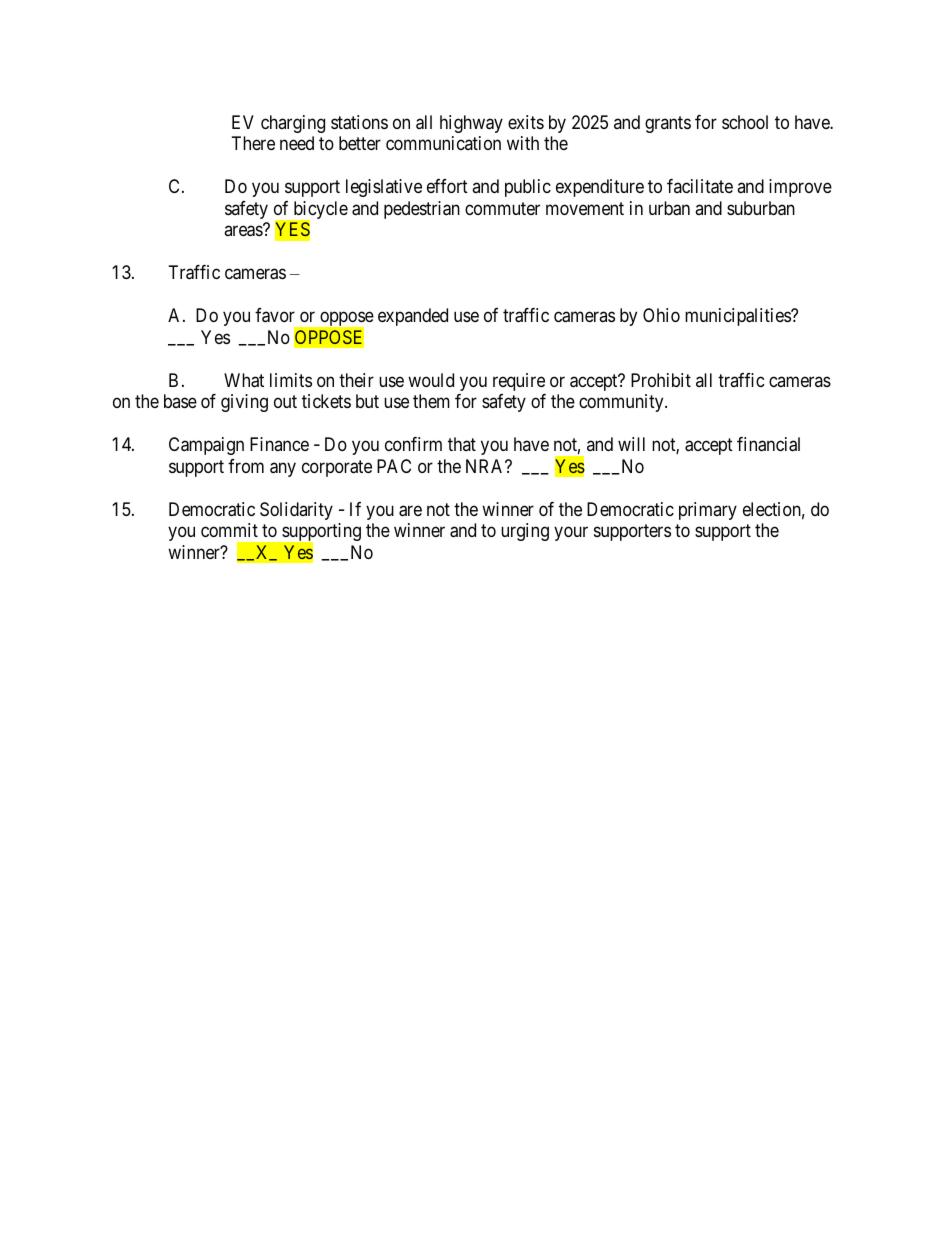 The height and width of the screenshot is (1233, 952). I want to click on municipalities, so click(738, 317).
